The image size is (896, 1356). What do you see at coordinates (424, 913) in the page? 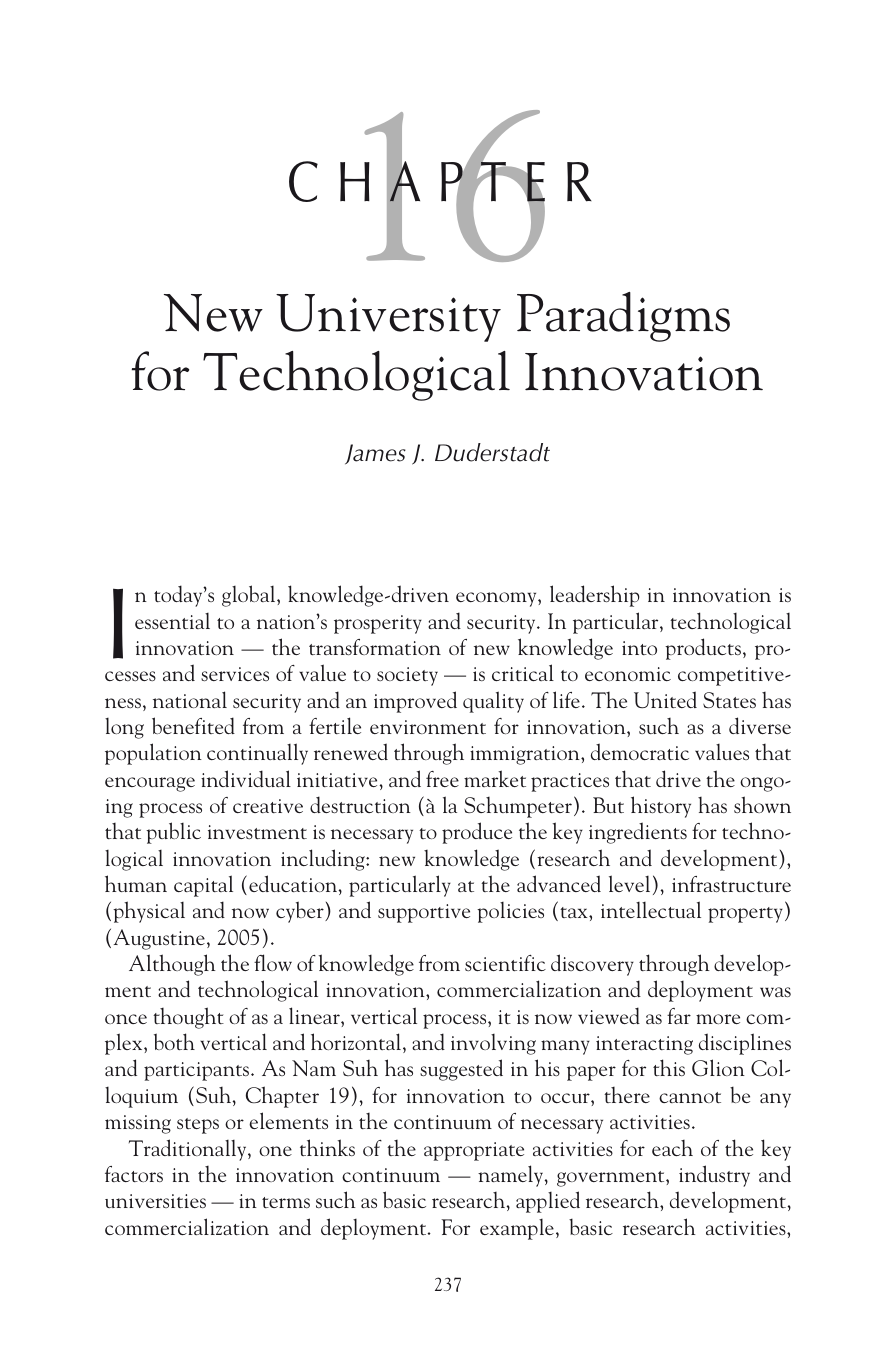
I see `supportive` at bounding box center [424, 913].
